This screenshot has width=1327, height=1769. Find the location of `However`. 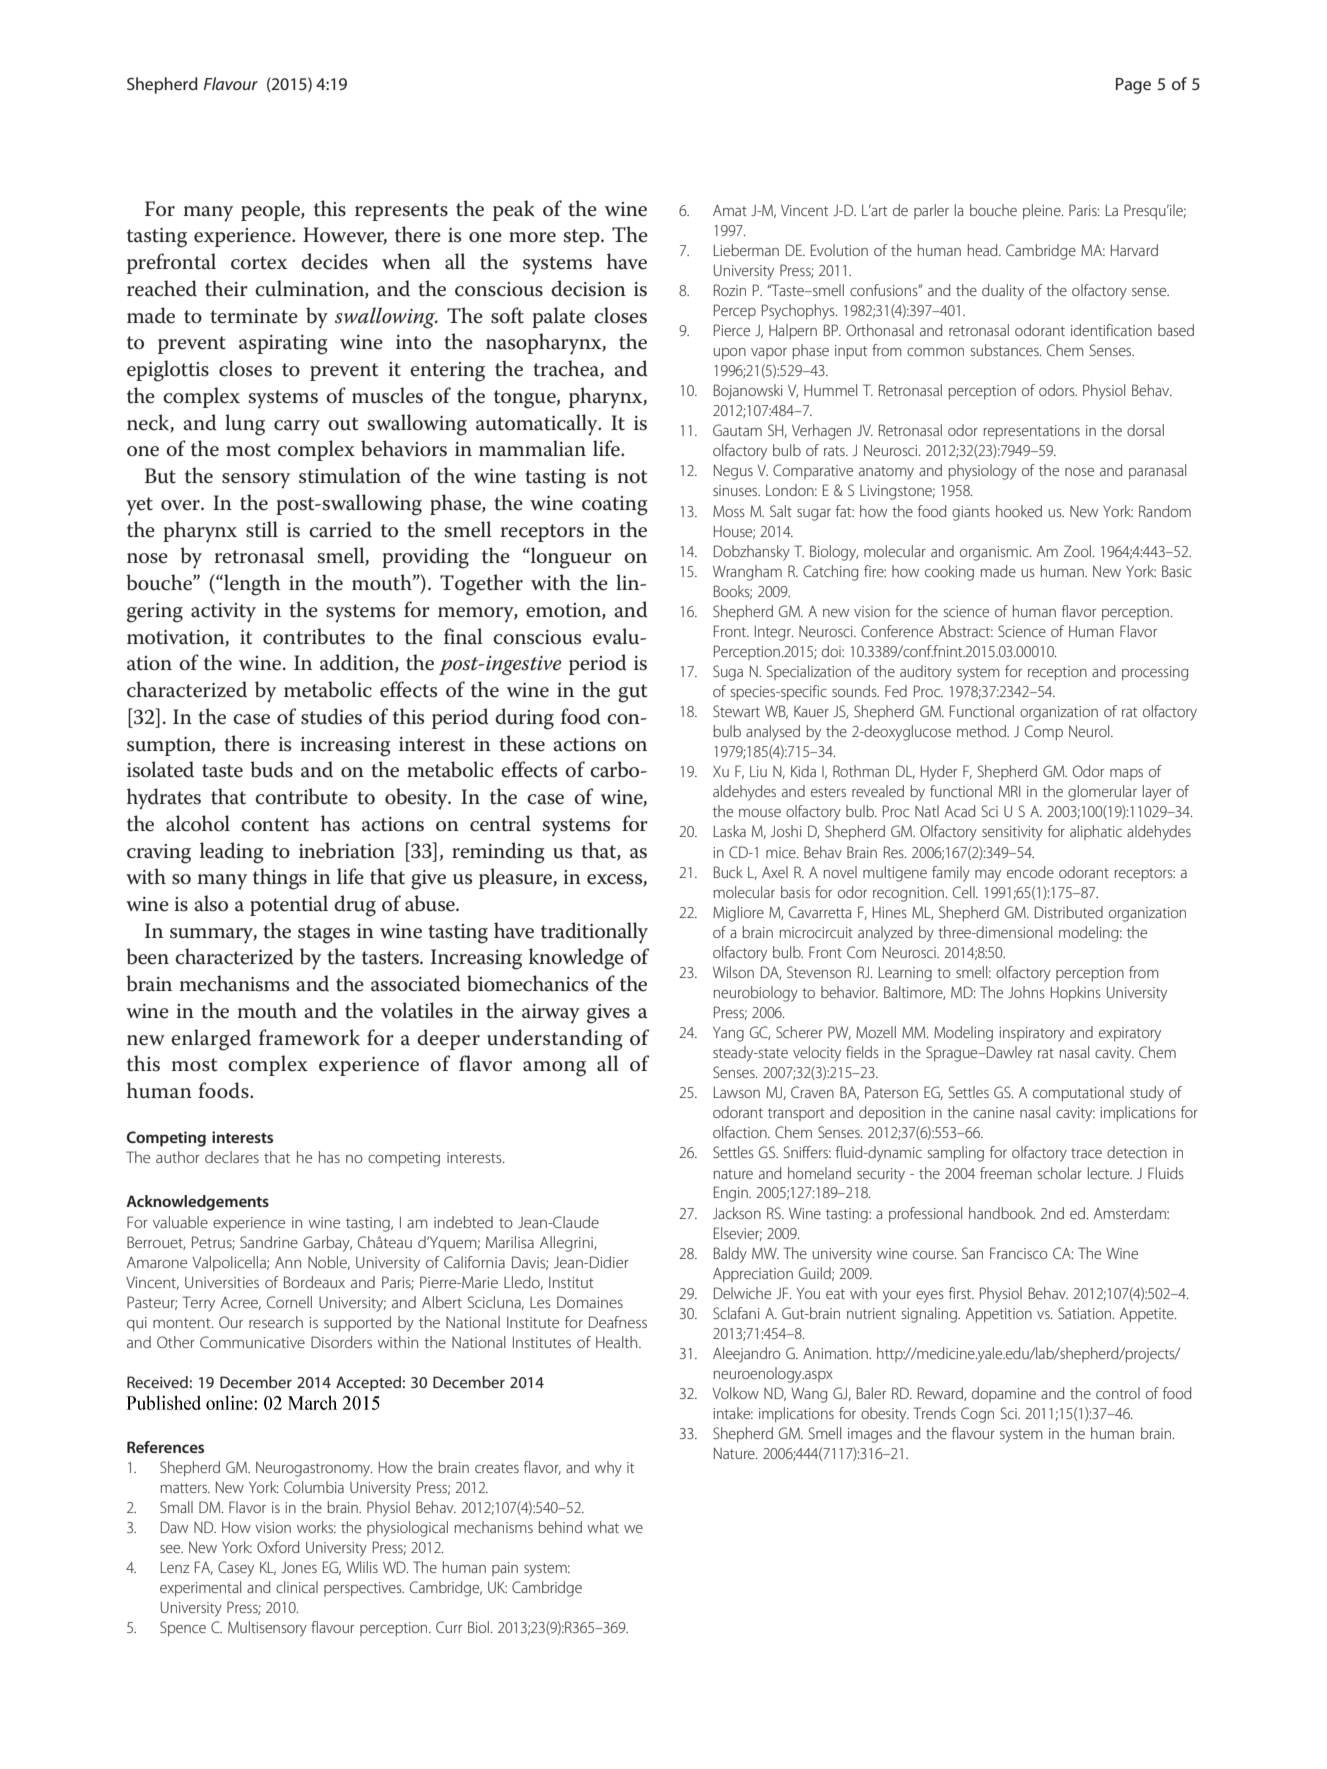

However is located at coordinates (345, 236).
